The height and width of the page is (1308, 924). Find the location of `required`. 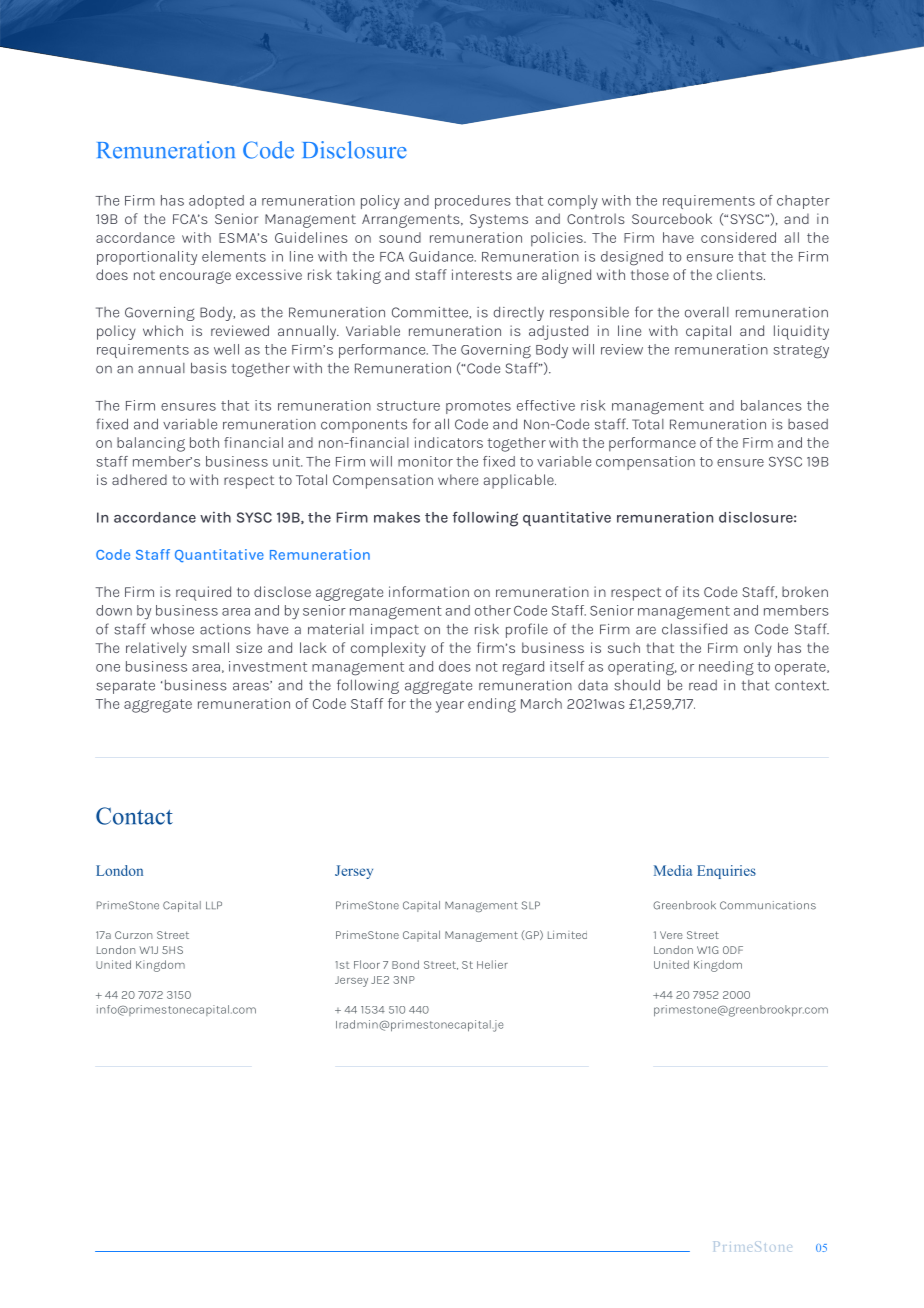

required is located at coordinates (203, 593).
